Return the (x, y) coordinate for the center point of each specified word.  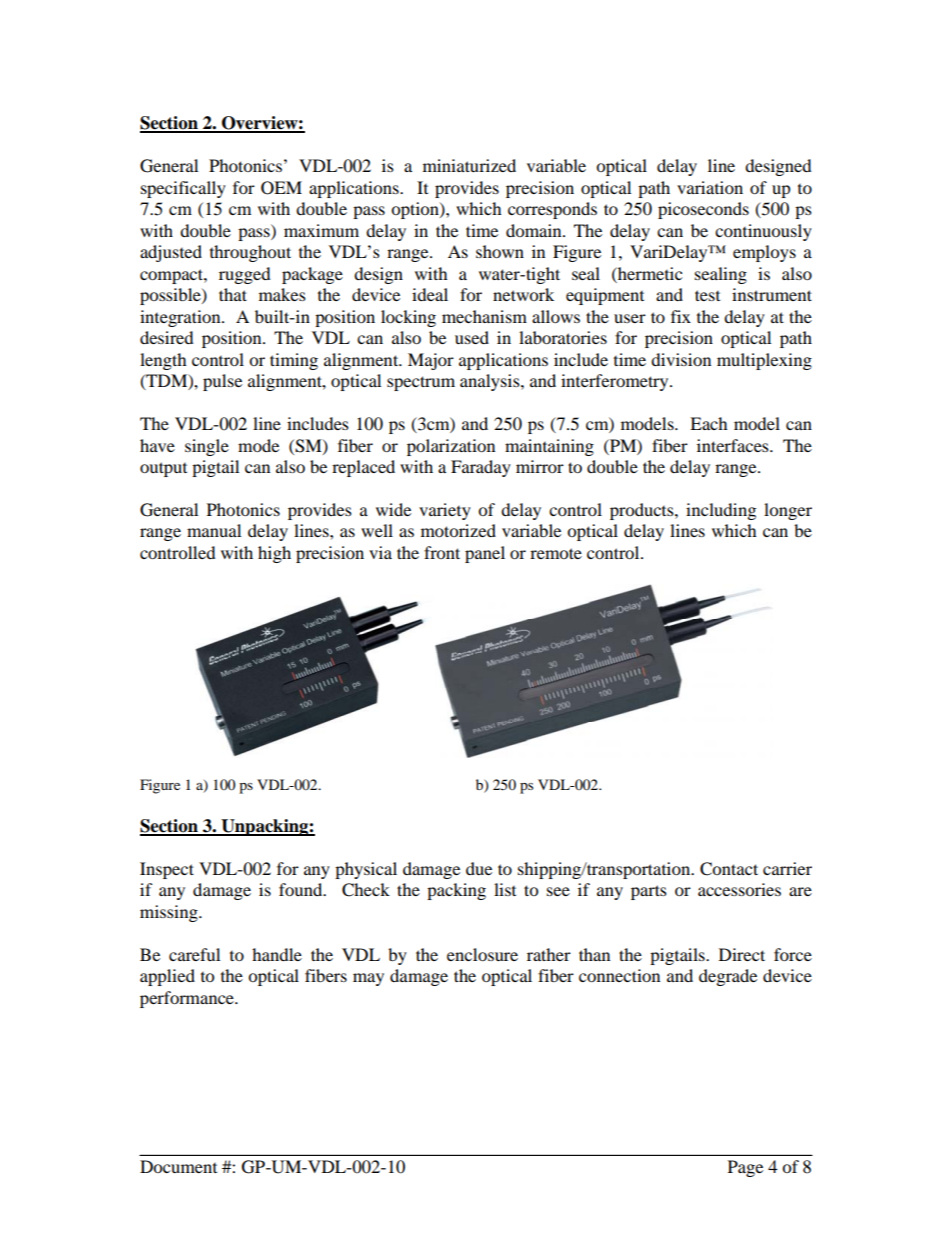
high (274, 554)
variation (710, 187)
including (721, 511)
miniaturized (469, 165)
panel (485, 554)
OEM (281, 188)
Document (178, 1166)
